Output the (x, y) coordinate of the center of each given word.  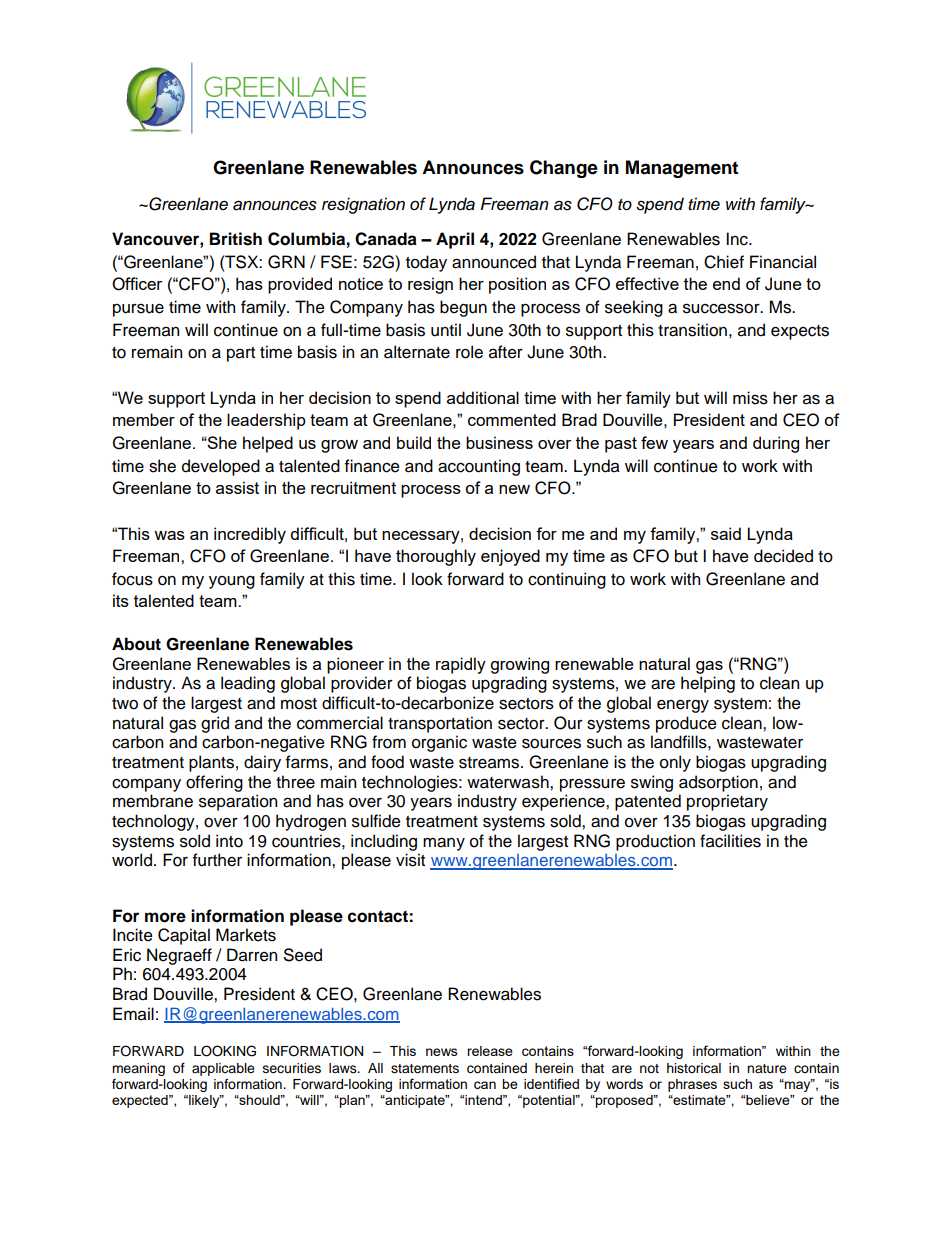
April (455, 240)
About (136, 644)
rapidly (461, 665)
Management (682, 169)
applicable (223, 1069)
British (236, 239)
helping (708, 684)
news (442, 1052)
